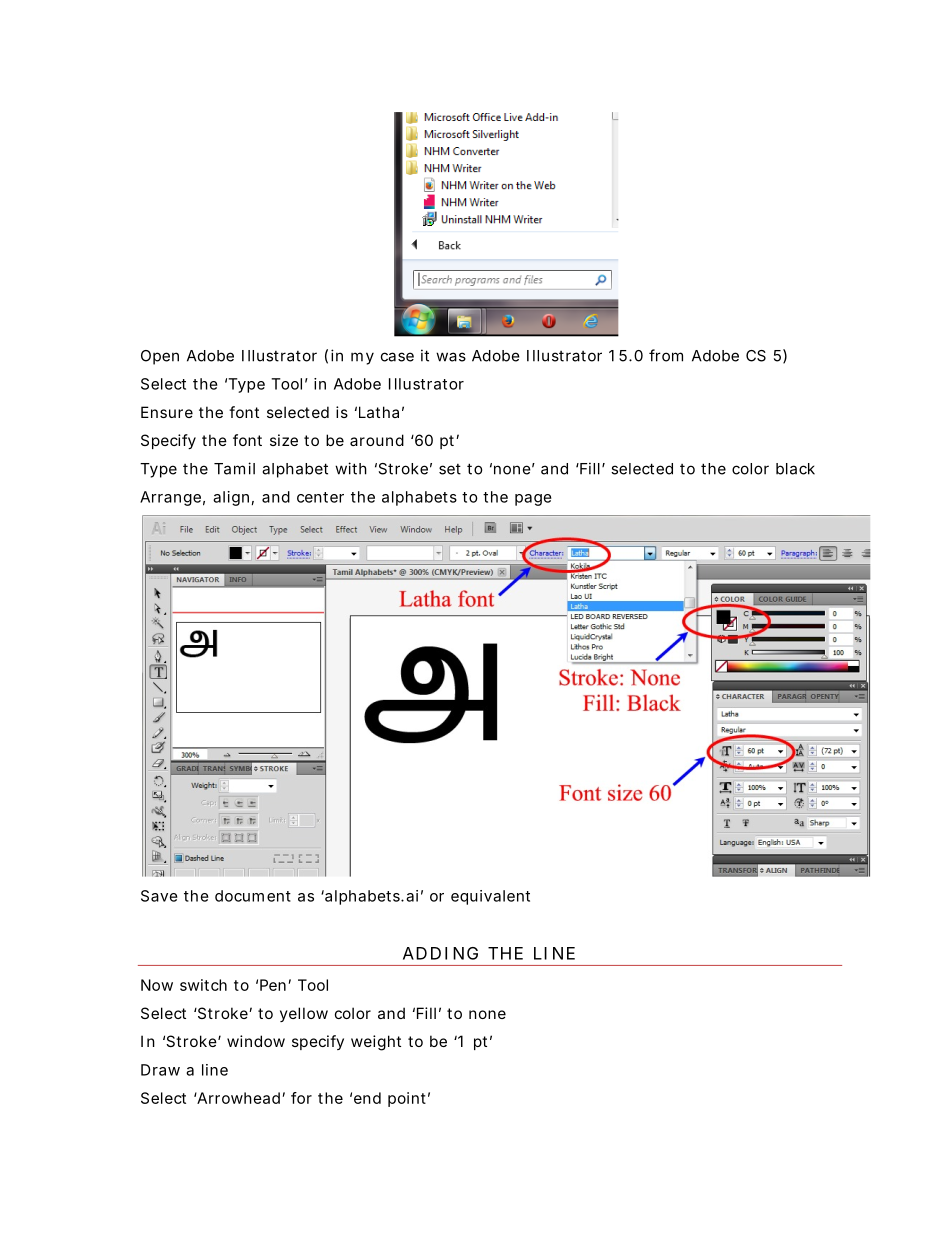 Image resolution: width=952 pixels, height=1233 pixels. What do you see at coordinates (231, 498) in the document?
I see `align` at bounding box center [231, 498].
